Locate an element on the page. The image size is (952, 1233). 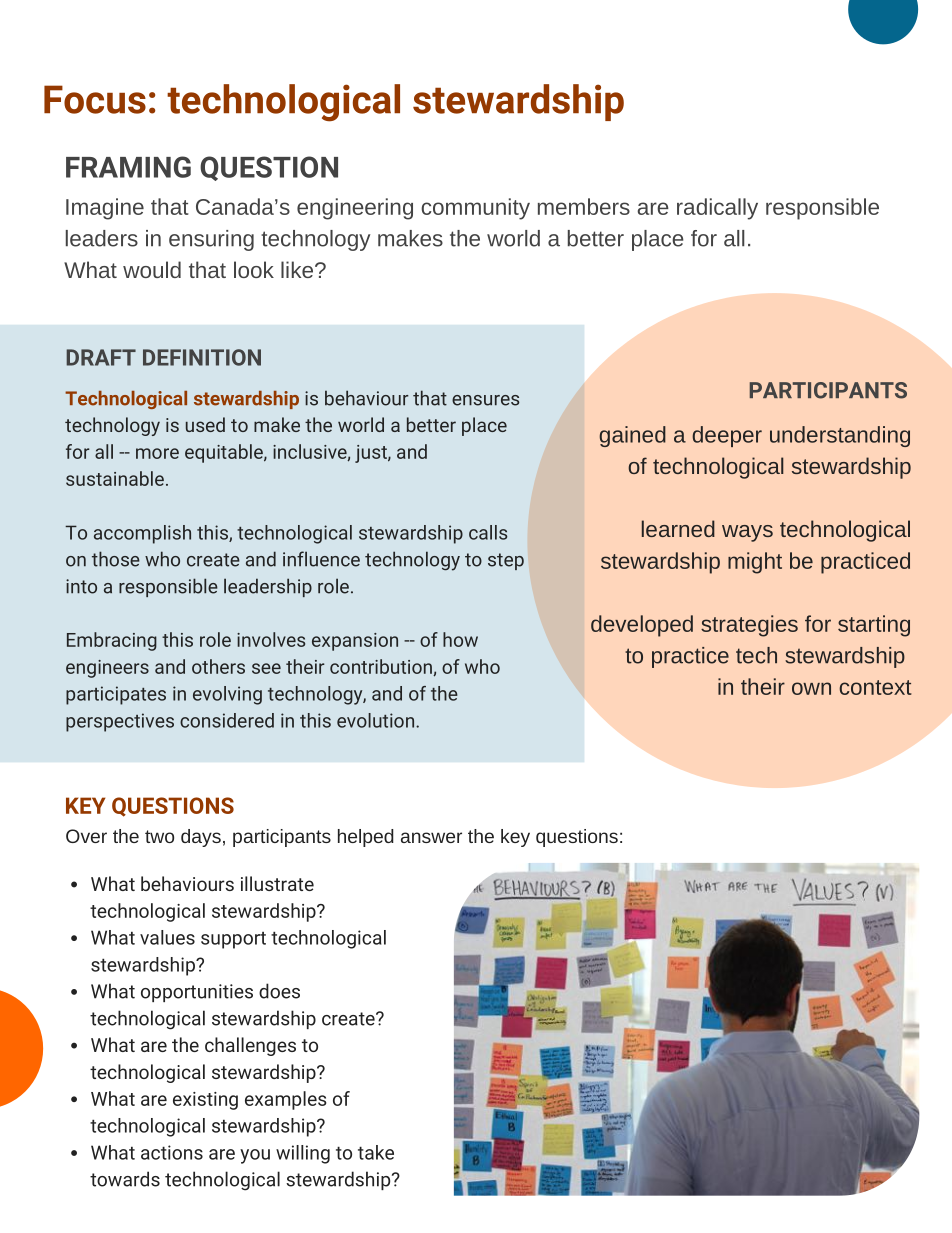
FRAMING is located at coordinates (128, 167).
